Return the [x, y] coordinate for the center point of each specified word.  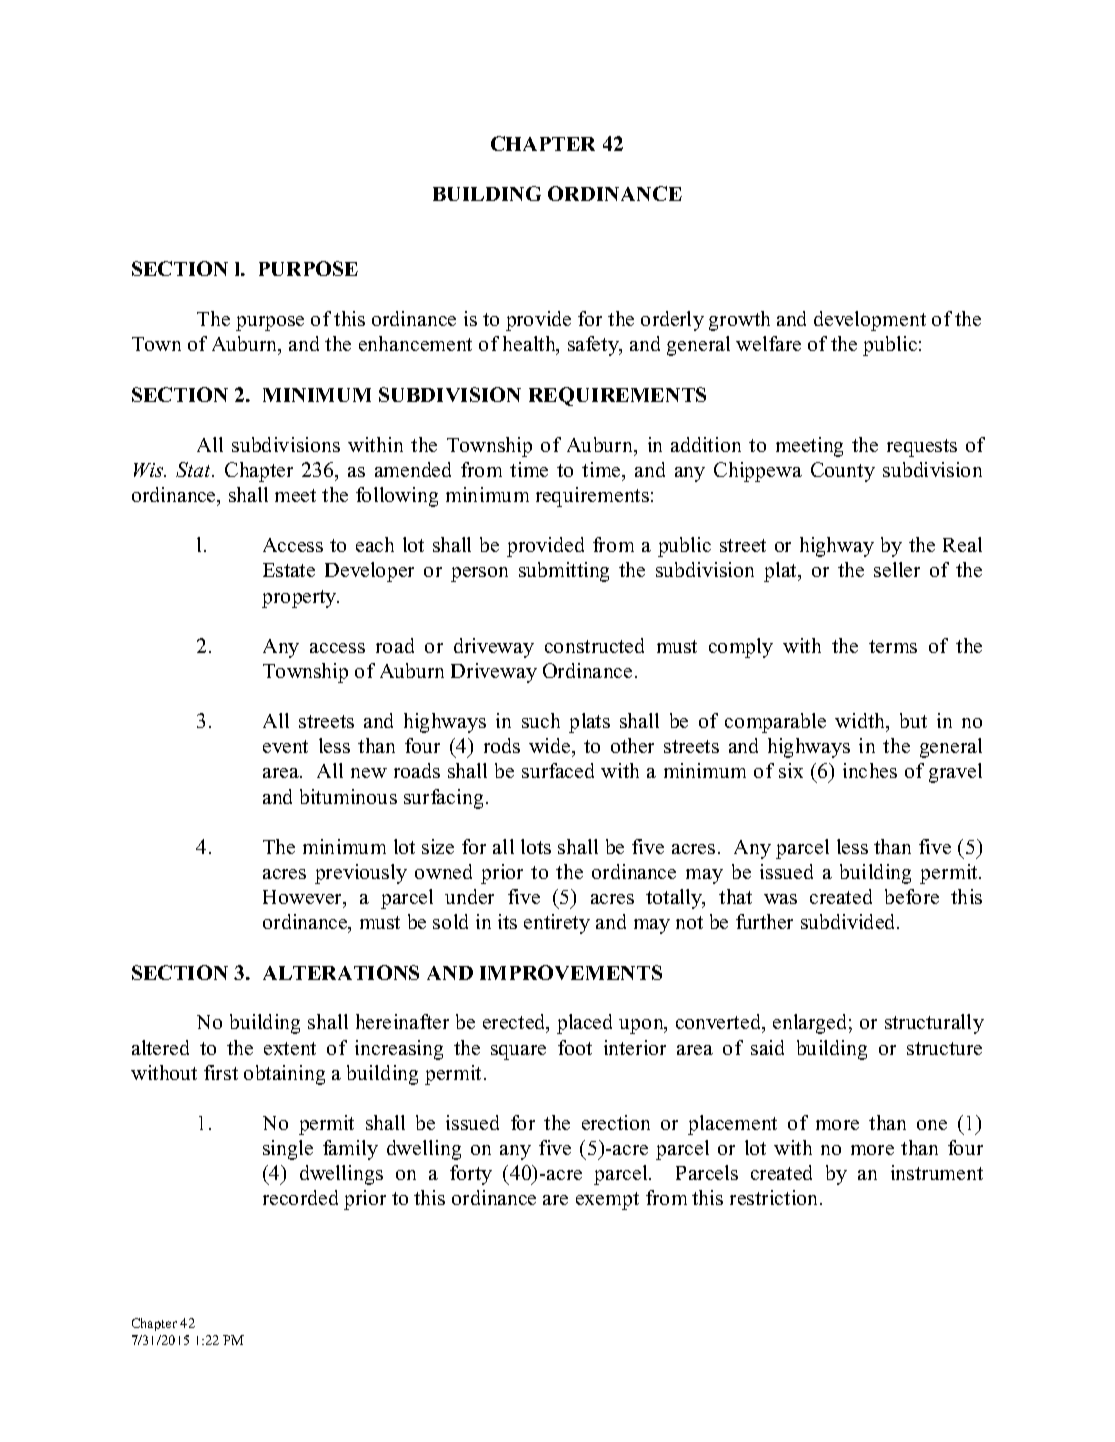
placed [584, 1024]
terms [893, 646]
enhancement [415, 343]
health [530, 345]
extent [290, 1048]
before [912, 896]
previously [361, 874]
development [870, 321]
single [288, 1150]
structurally [934, 1024]
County [843, 472]
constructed [594, 645]
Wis [150, 470]
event [285, 746]
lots [536, 846]
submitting [564, 572]
